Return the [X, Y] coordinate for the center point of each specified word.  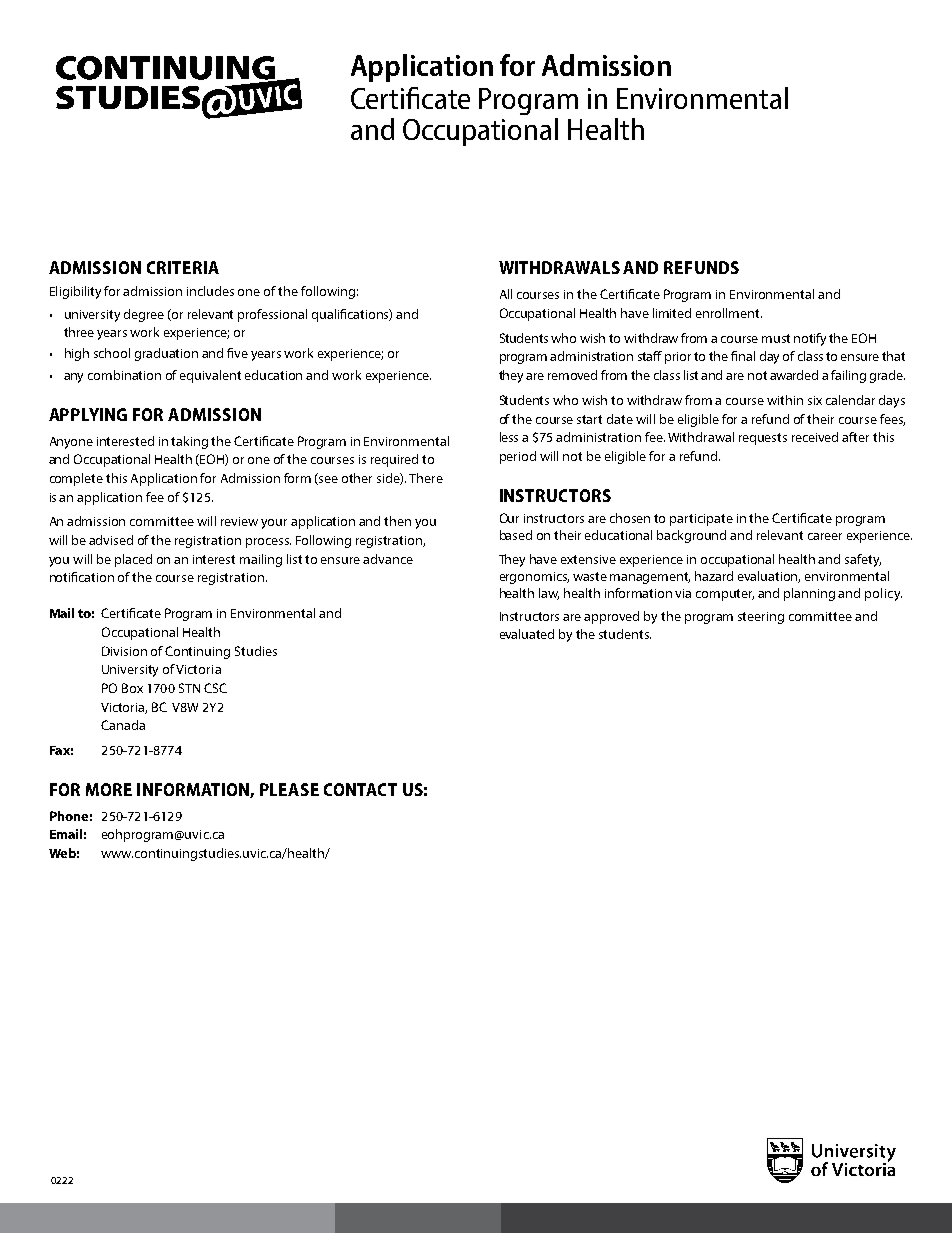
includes [210, 291]
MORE [109, 789]
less [509, 437]
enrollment [729, 313]
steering [761, 618]
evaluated [527, 634]
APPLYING [88, 414]
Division [124, 651]
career [825, 536]
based [516, 535]
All [506, 294]
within [785, 400]
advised [111, 540]
